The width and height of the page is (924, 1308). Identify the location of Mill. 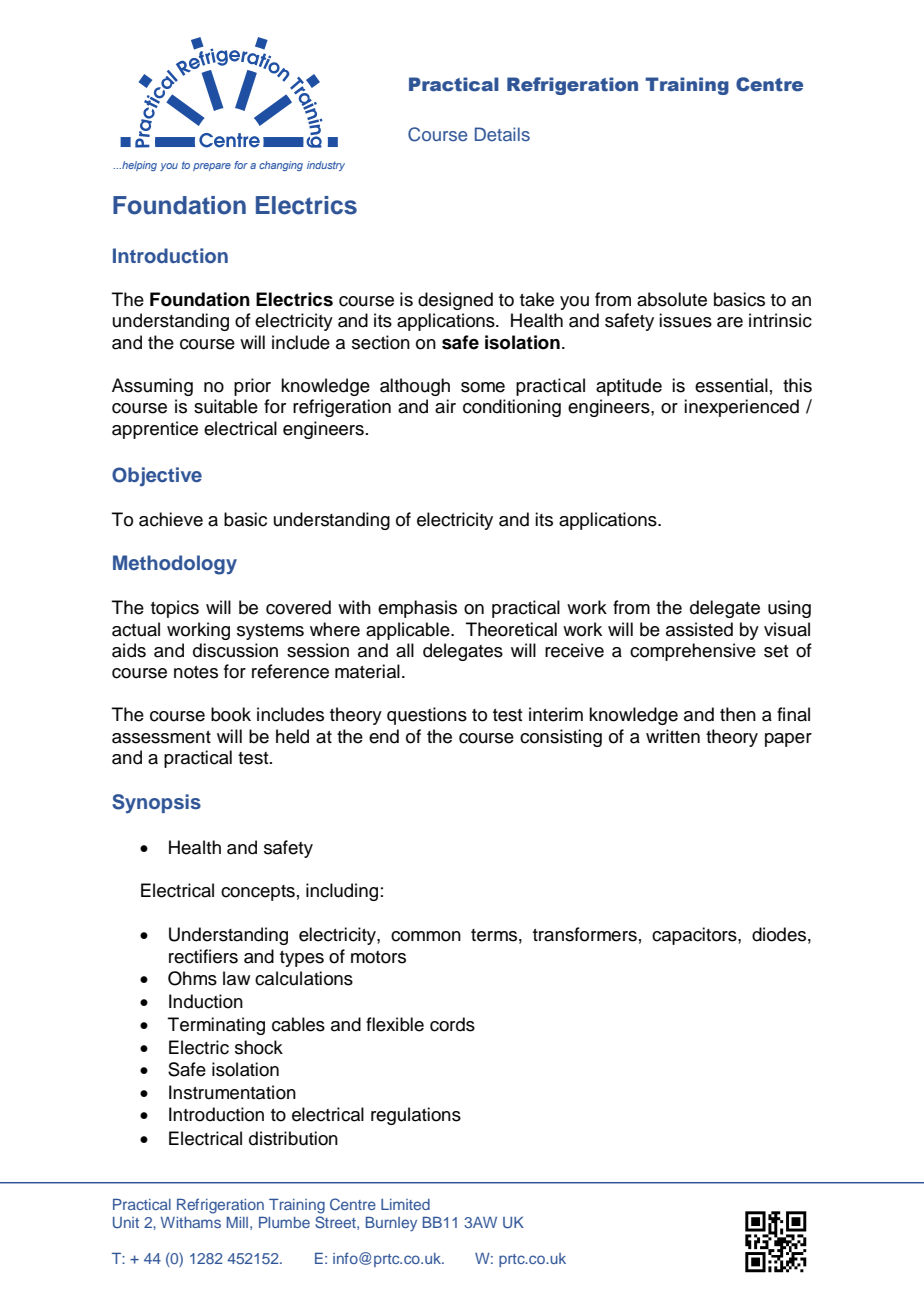
(237, 1222).
